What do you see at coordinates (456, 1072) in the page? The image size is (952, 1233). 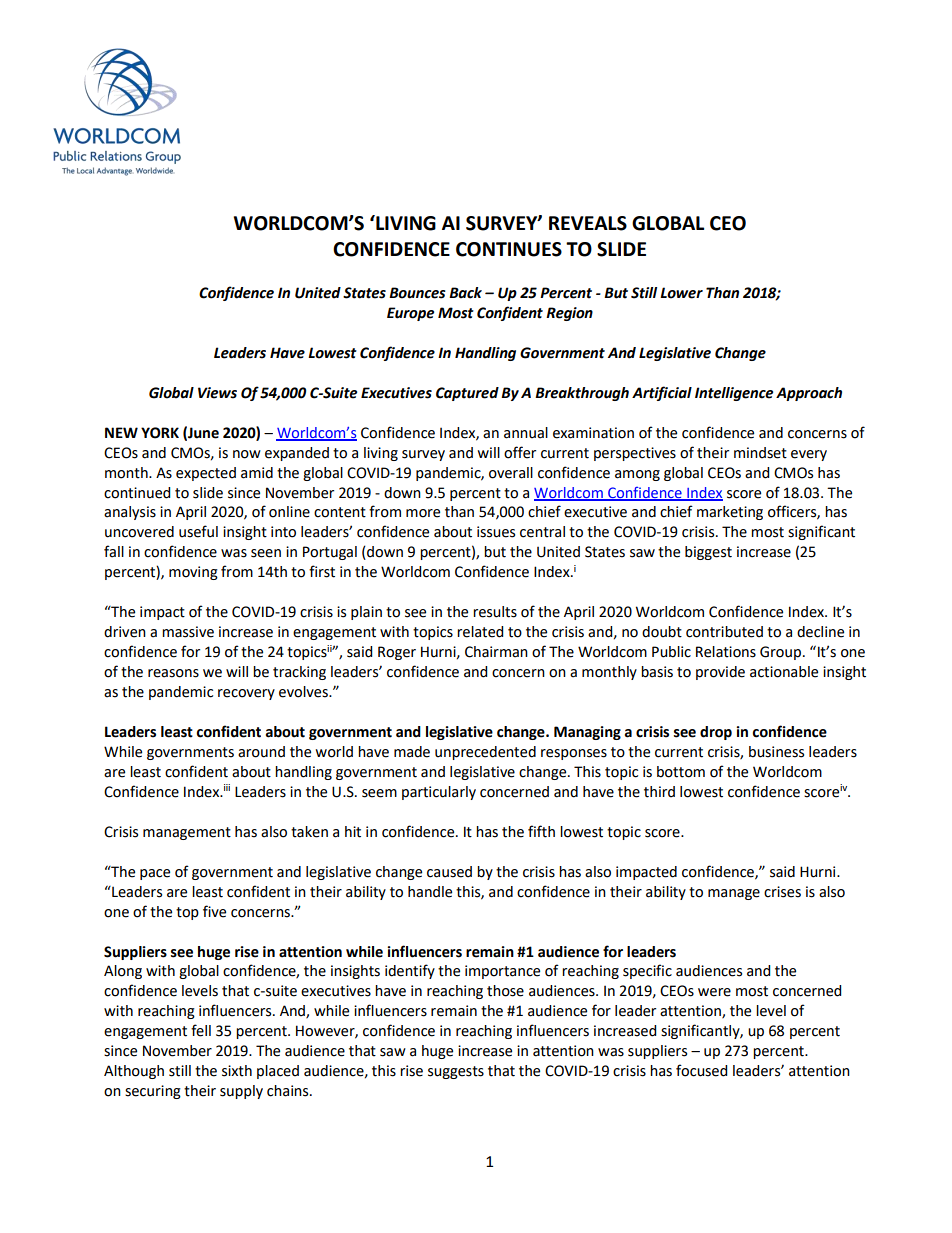 I see `suggests` at bounding box center [456, 1072].
